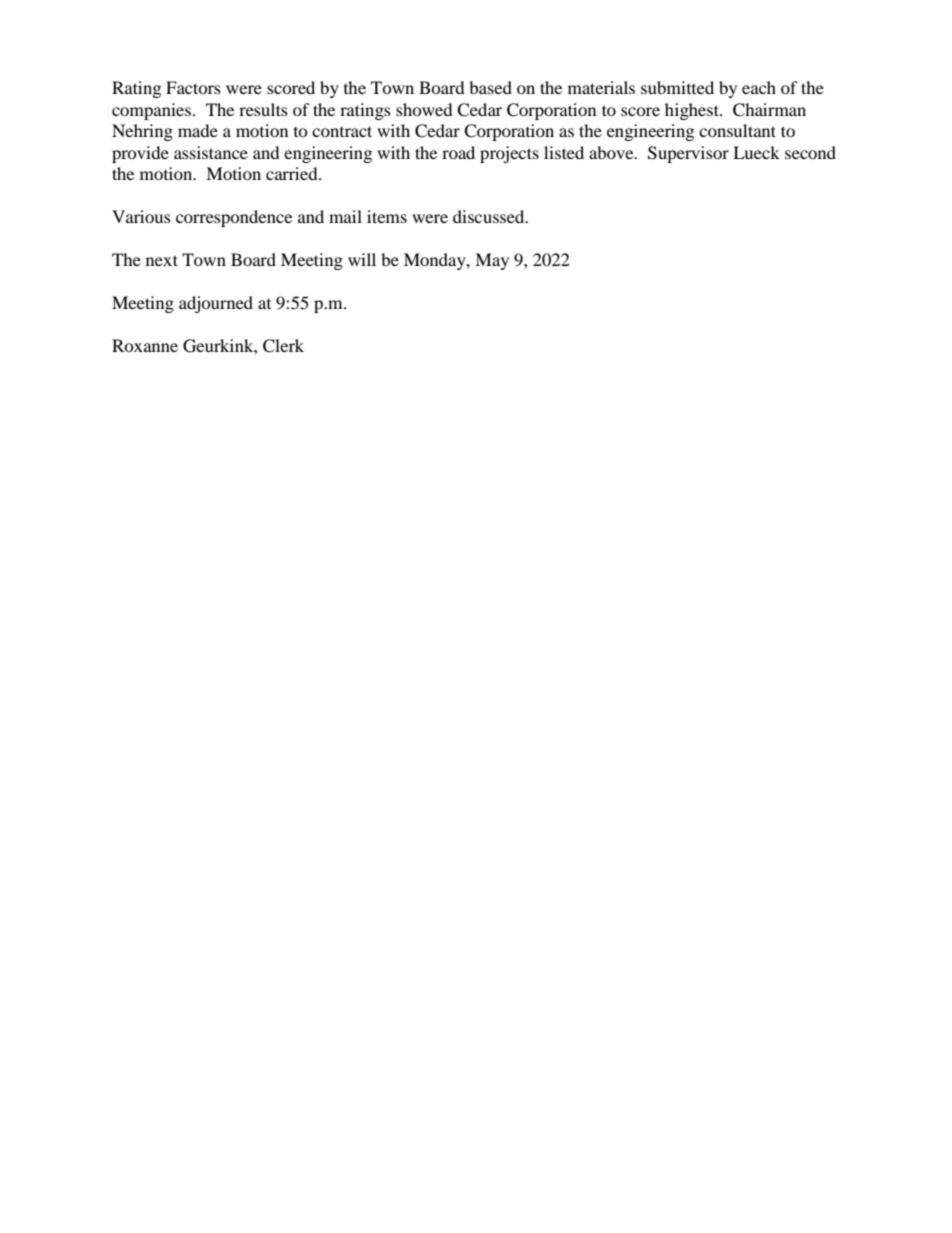  Describe the element at coordinates (490, 216) in the screenshot. I see `discussed` at that location.
